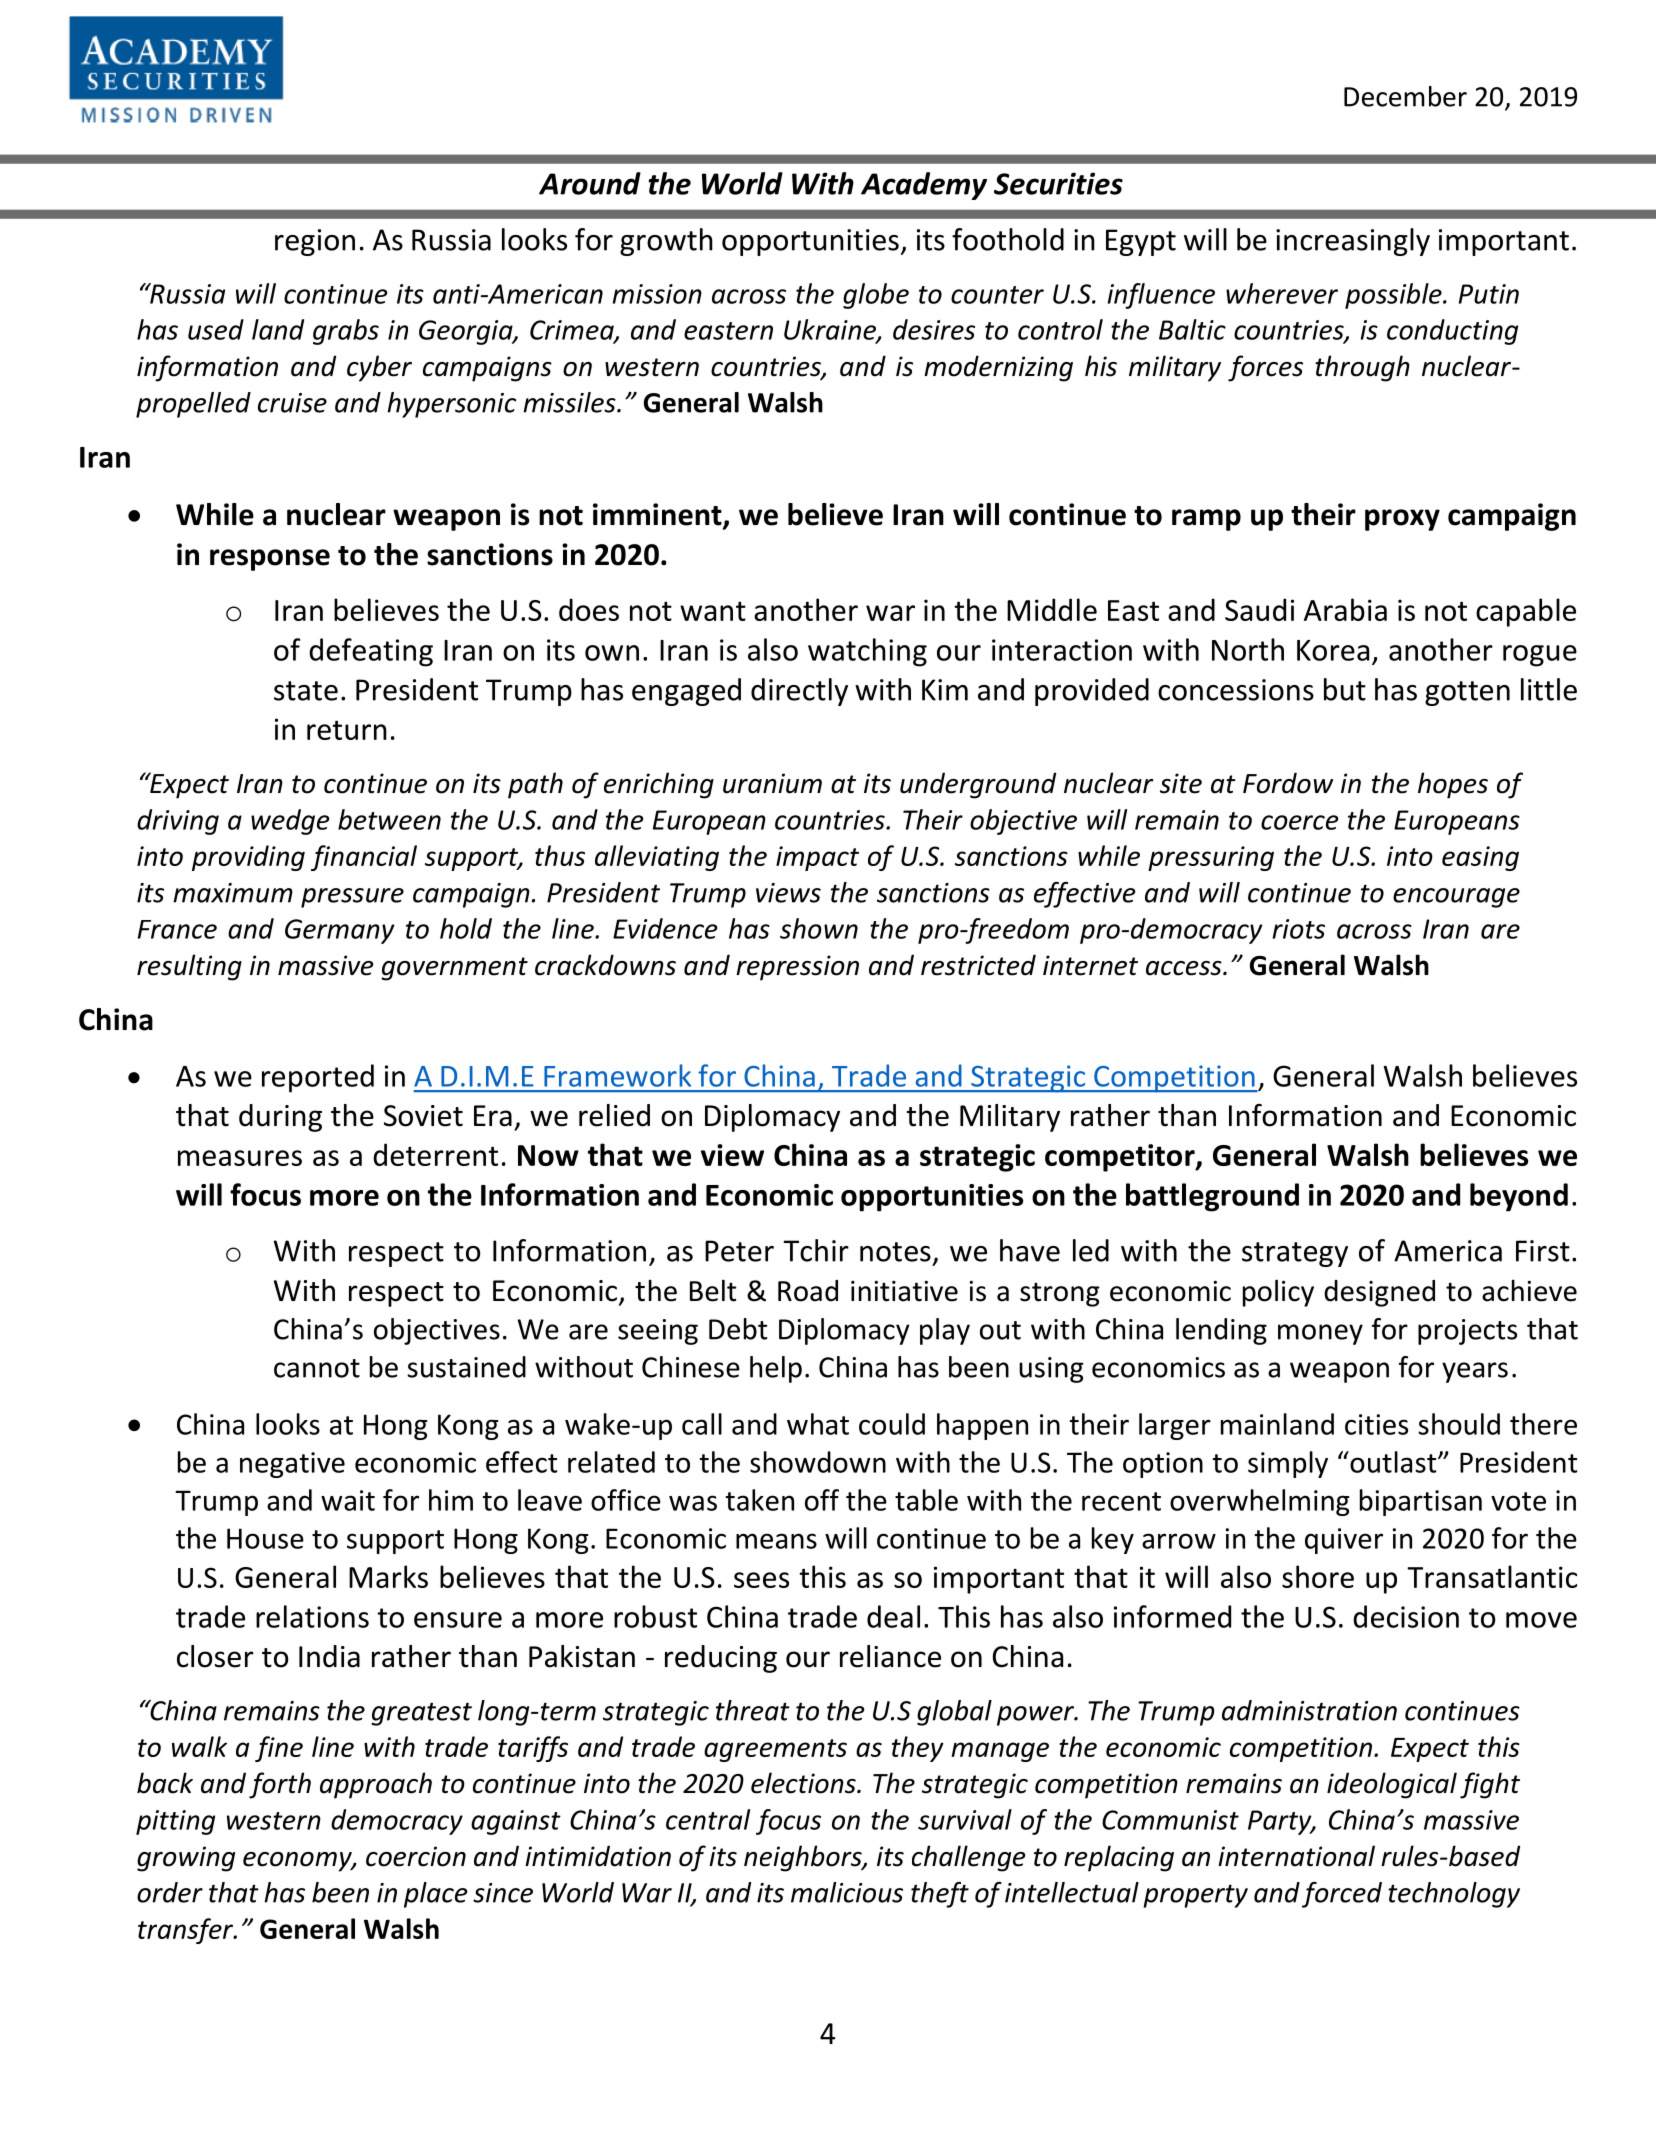 Image resolution: width=1656 pixels, height=2144 pixels. Describe the element at coordinates (318, 1078) in the page. I see `reported` at that location.
